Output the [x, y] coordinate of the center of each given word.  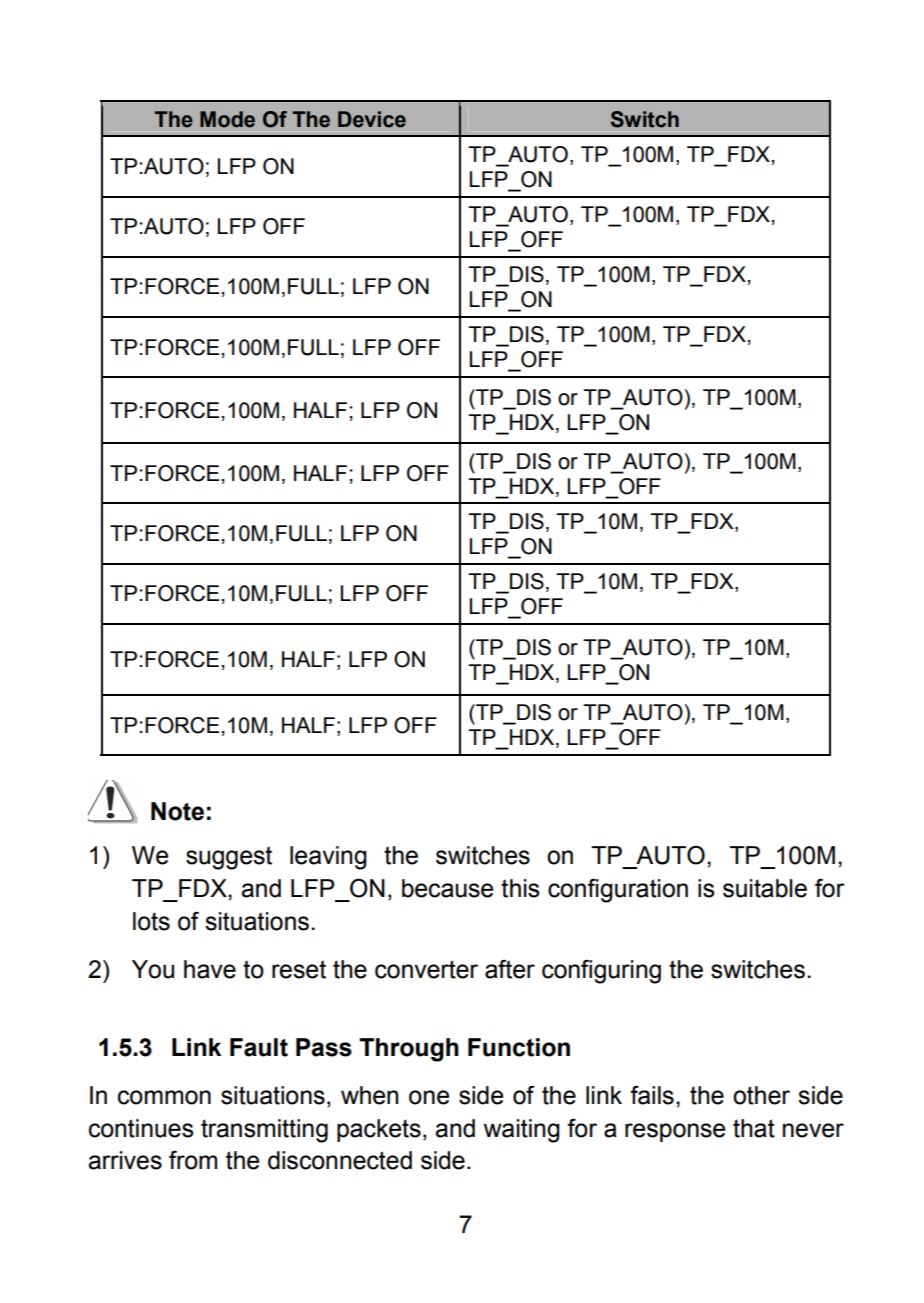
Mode [227, 119]
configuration [618, 890]
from [193, 1160]
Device [372, 119]
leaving [328, 858]
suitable [765, 888]
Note [177, 811]
